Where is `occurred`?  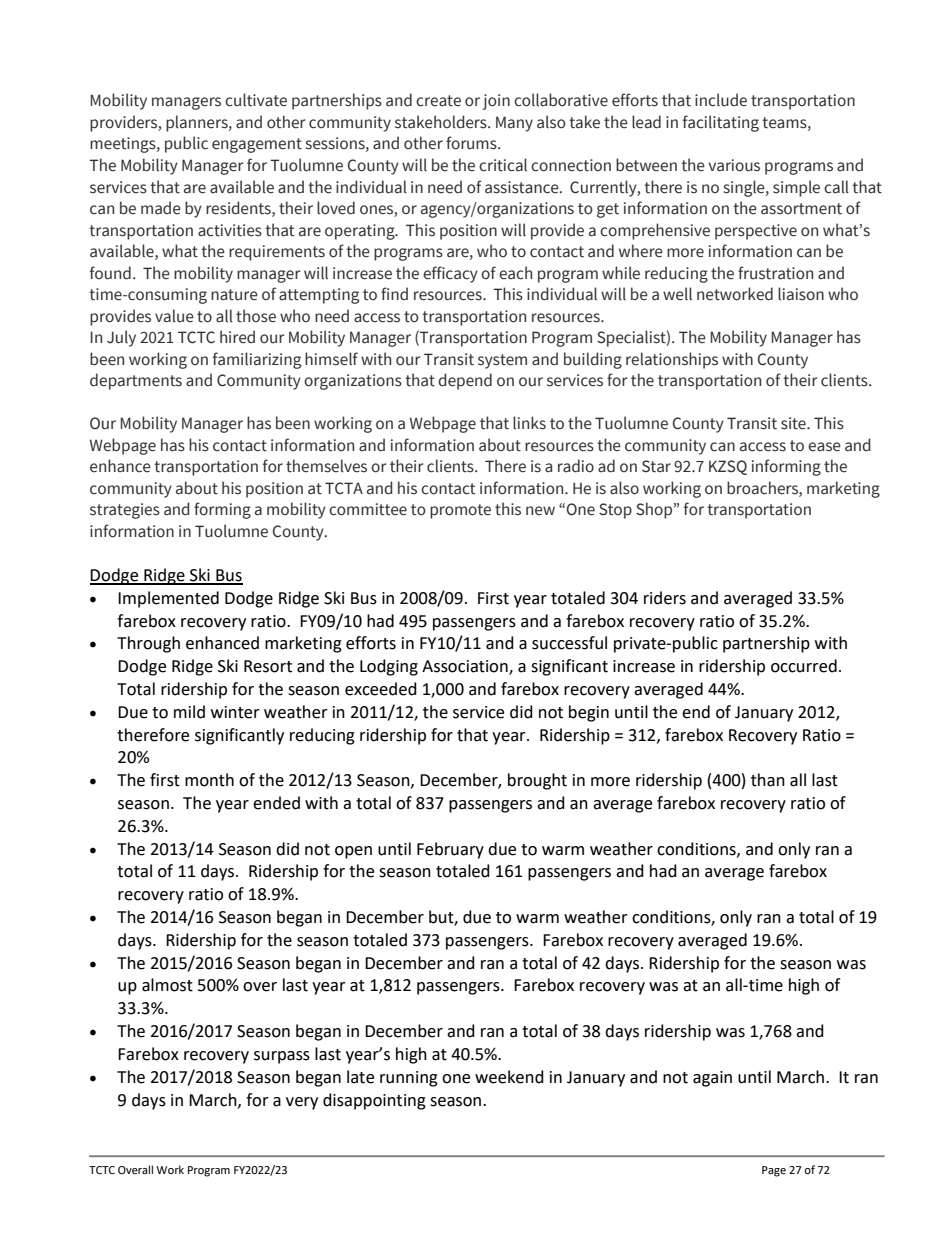 occurred is located at coordinates (804, 666).
